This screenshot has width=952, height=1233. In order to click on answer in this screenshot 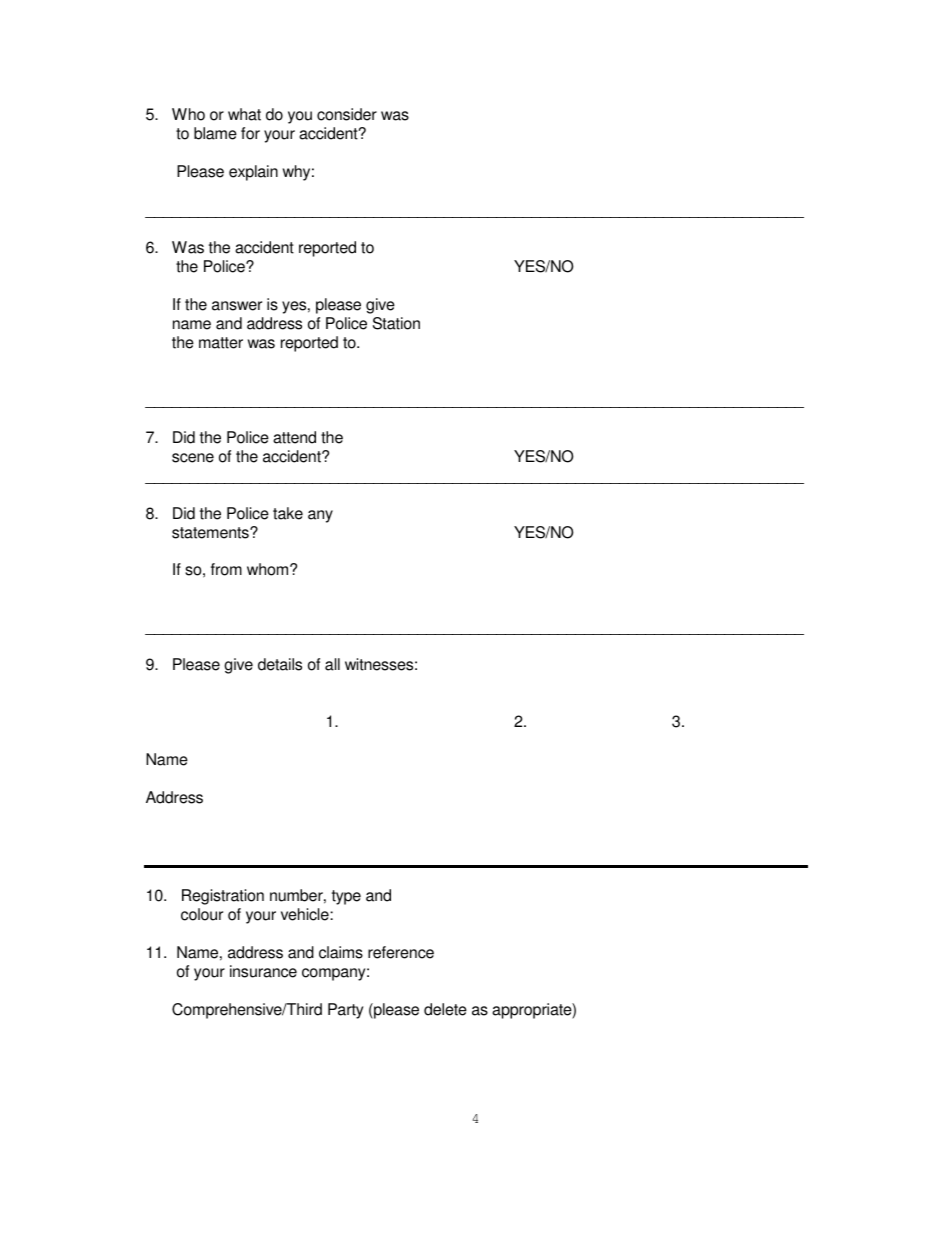, I will do `click(237, 306)`.
